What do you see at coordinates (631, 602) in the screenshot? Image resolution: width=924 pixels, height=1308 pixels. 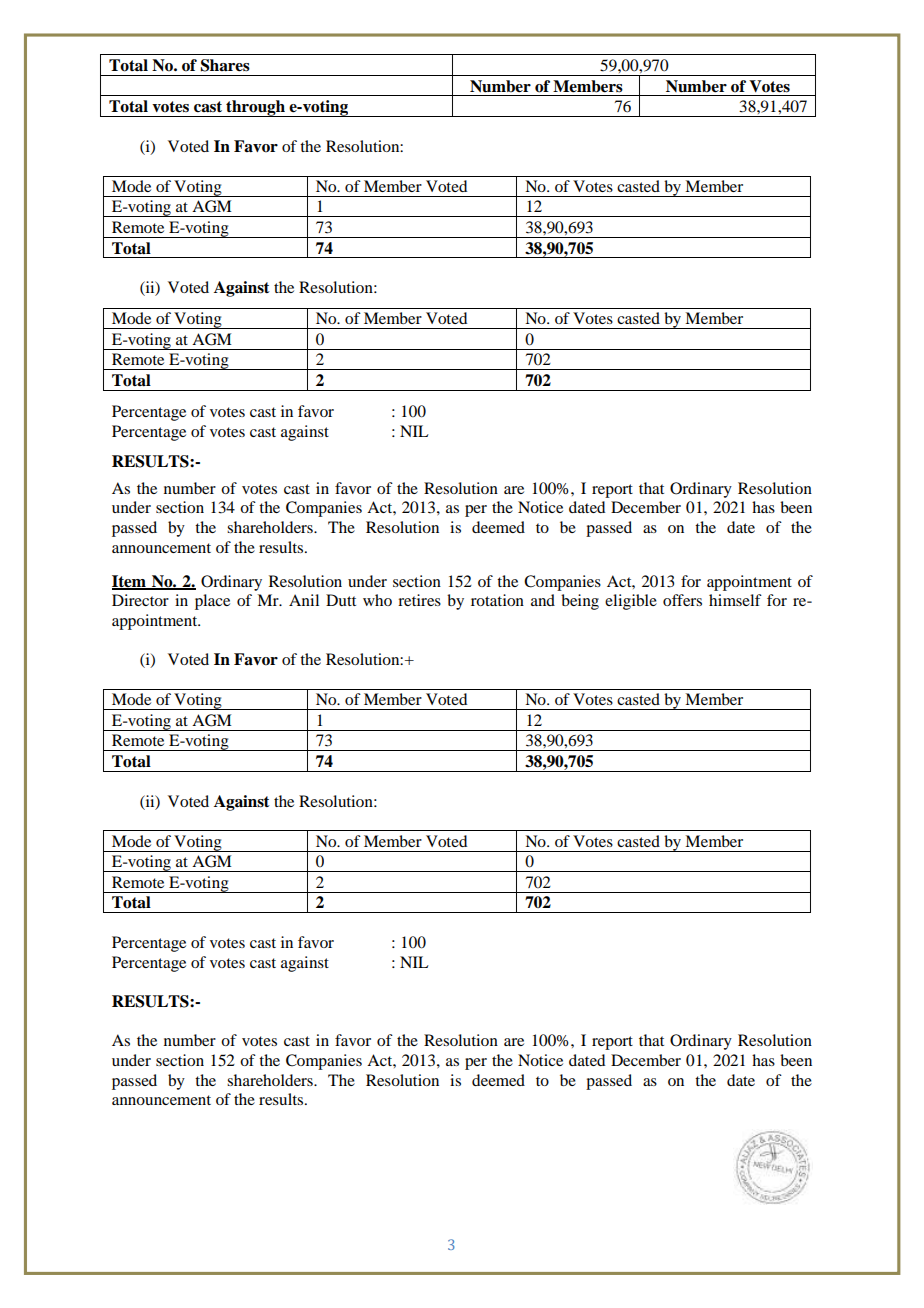 I see `eligible` at bounding box center [631, 602].
